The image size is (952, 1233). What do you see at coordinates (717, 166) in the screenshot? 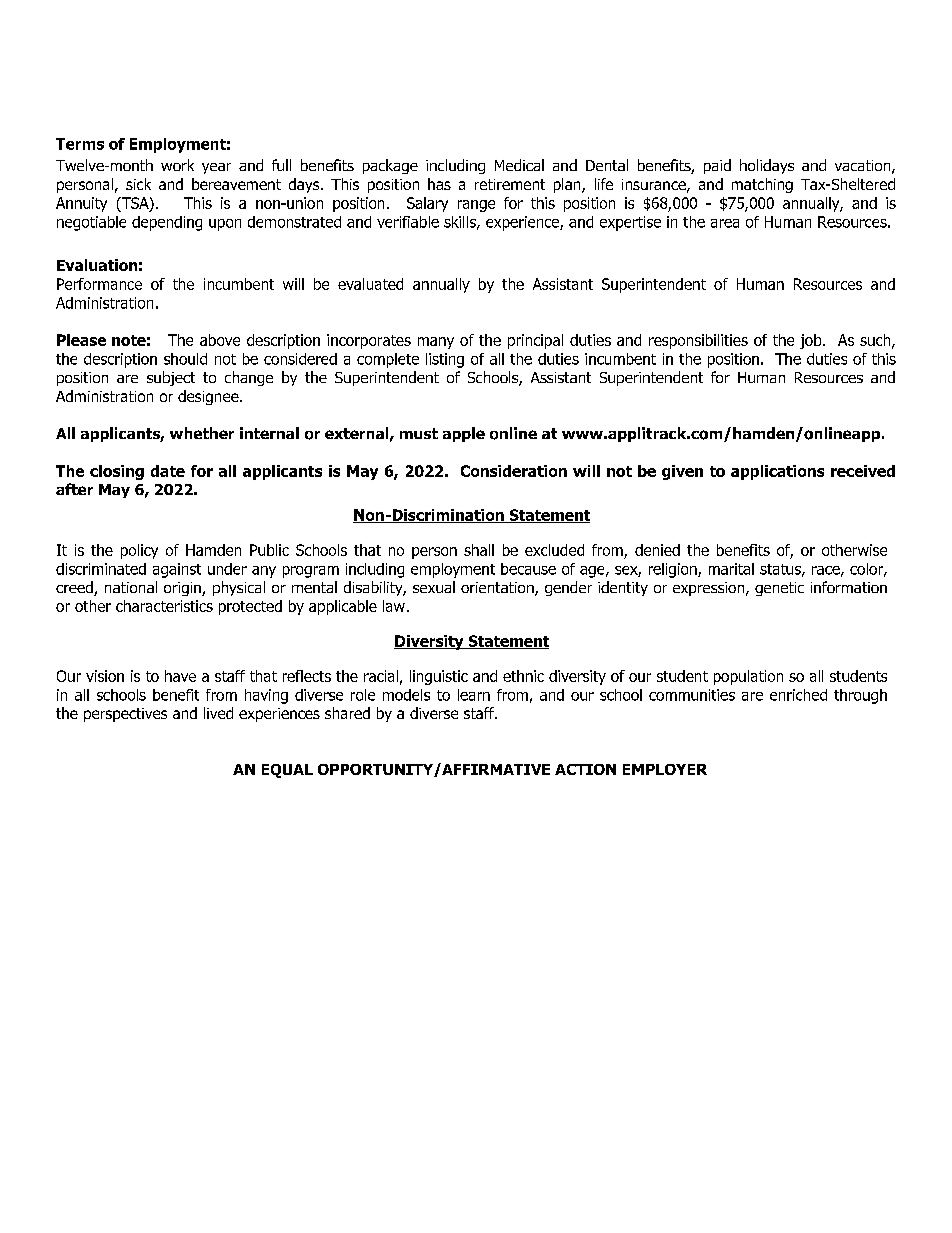
I see `paid` at bounding box center [717, 166].
